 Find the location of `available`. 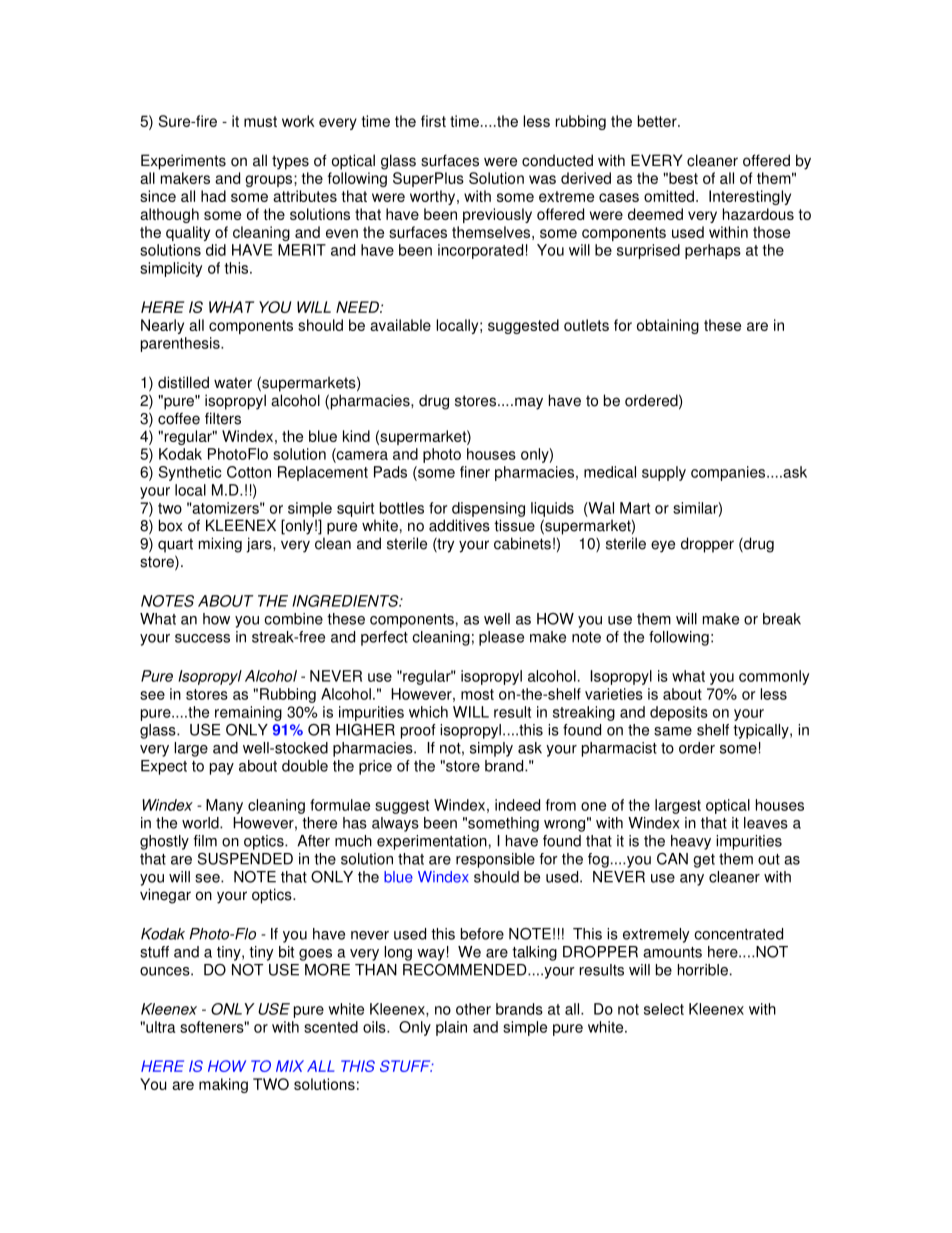

available is located at coordinates (400, 325).
